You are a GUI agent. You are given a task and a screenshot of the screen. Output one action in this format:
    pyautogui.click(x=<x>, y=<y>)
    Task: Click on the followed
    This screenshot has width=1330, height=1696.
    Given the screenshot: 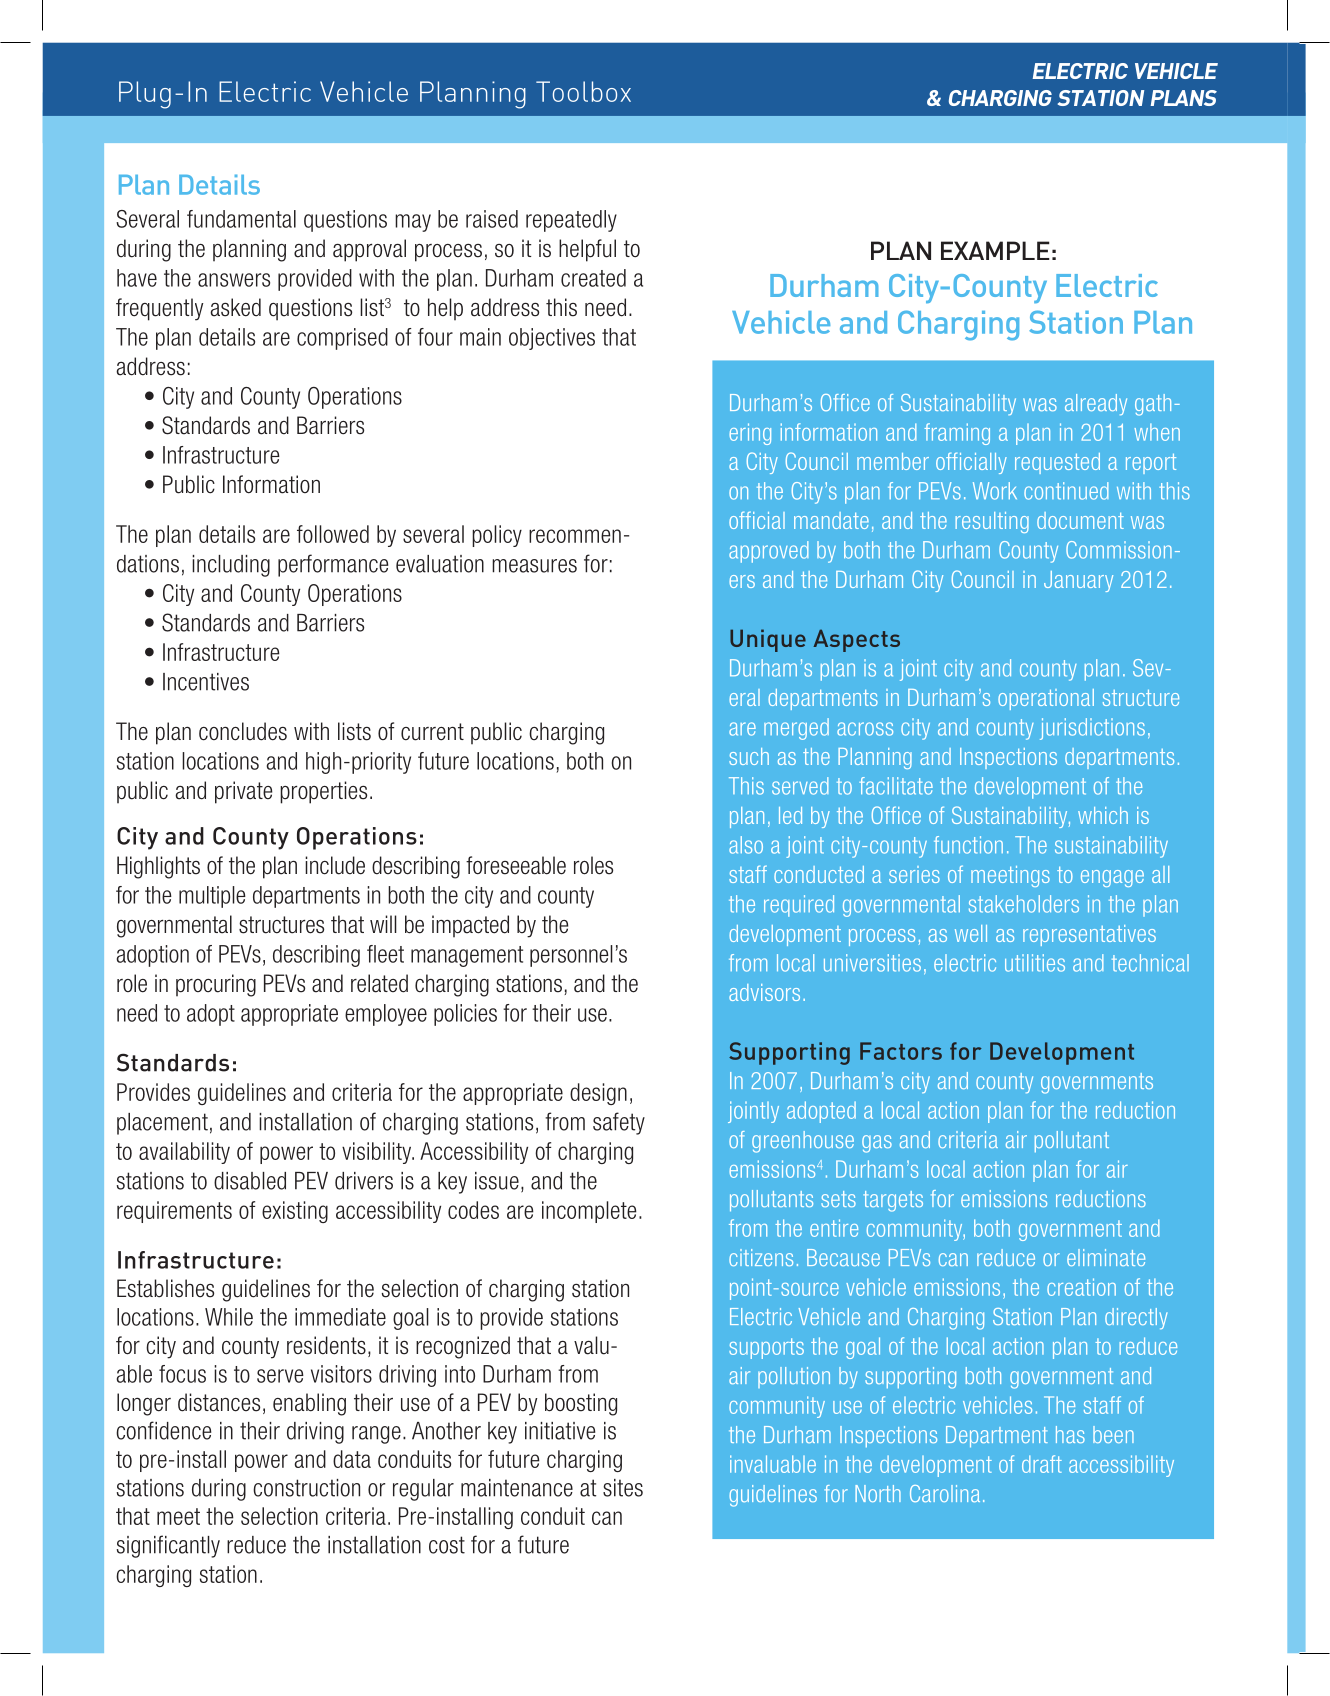 What is the action you would take?
    pyautogui.click(x=333, y=534)
